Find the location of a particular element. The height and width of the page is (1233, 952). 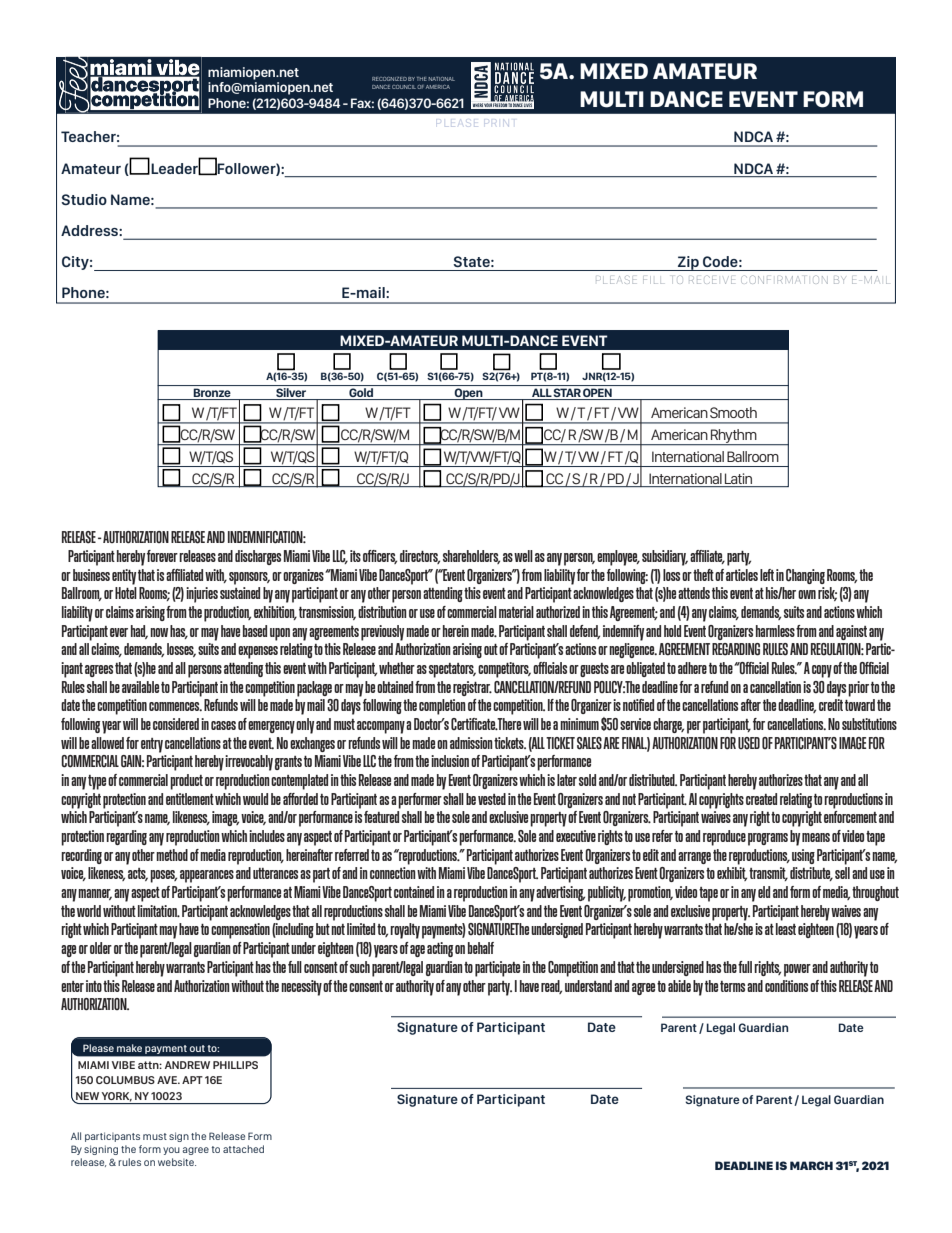

harmless is located at coordinates (775, 631).
